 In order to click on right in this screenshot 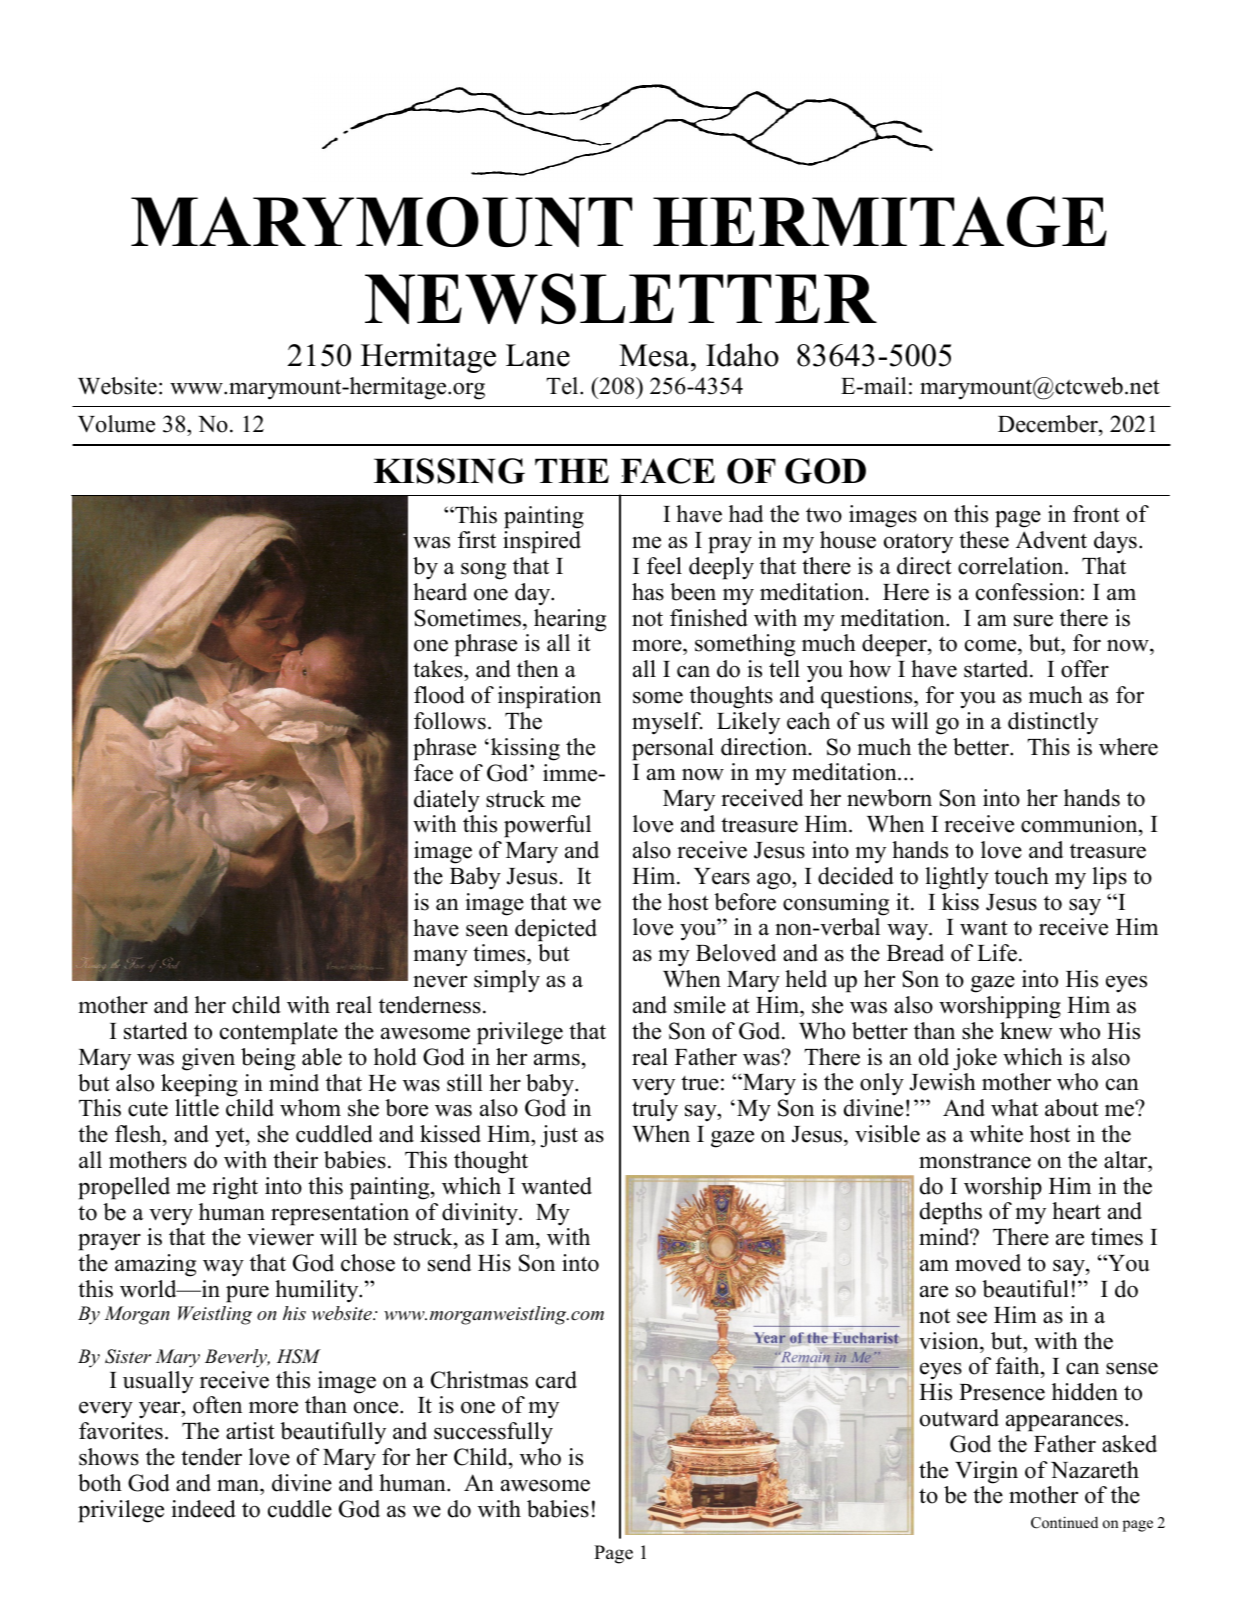, I will do `click(235, 1188)`.
